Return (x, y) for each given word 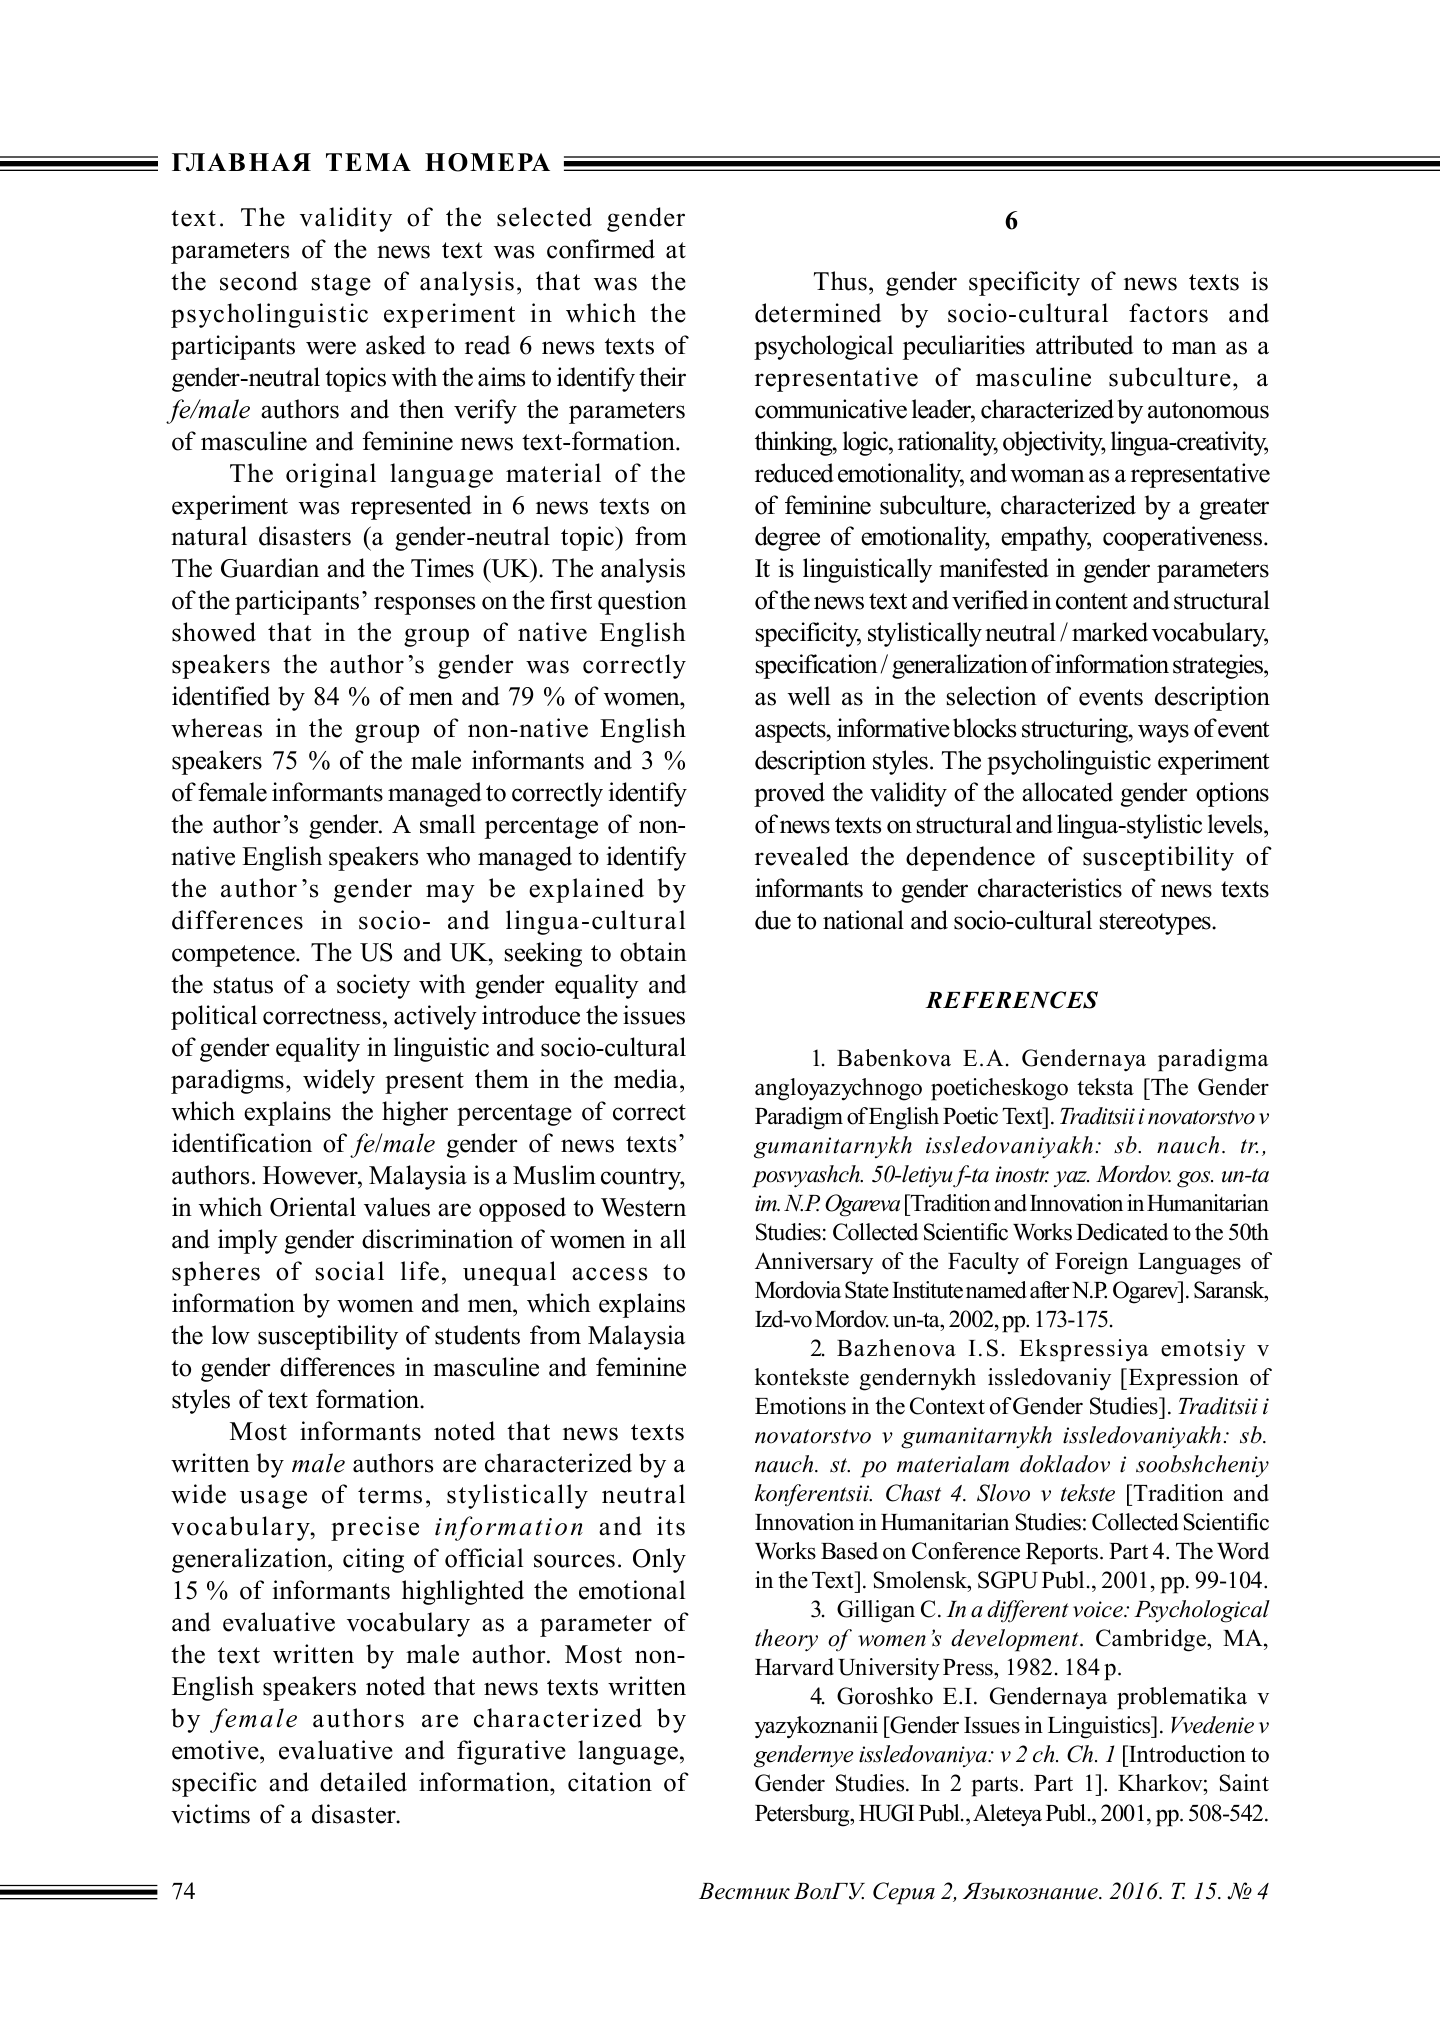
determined (818, 313)
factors (1168, 313)
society (373, 986)
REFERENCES (1011, 1000)
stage (341, 285)
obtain (653, 952)
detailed (363, 1782)
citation (610, 1782)
